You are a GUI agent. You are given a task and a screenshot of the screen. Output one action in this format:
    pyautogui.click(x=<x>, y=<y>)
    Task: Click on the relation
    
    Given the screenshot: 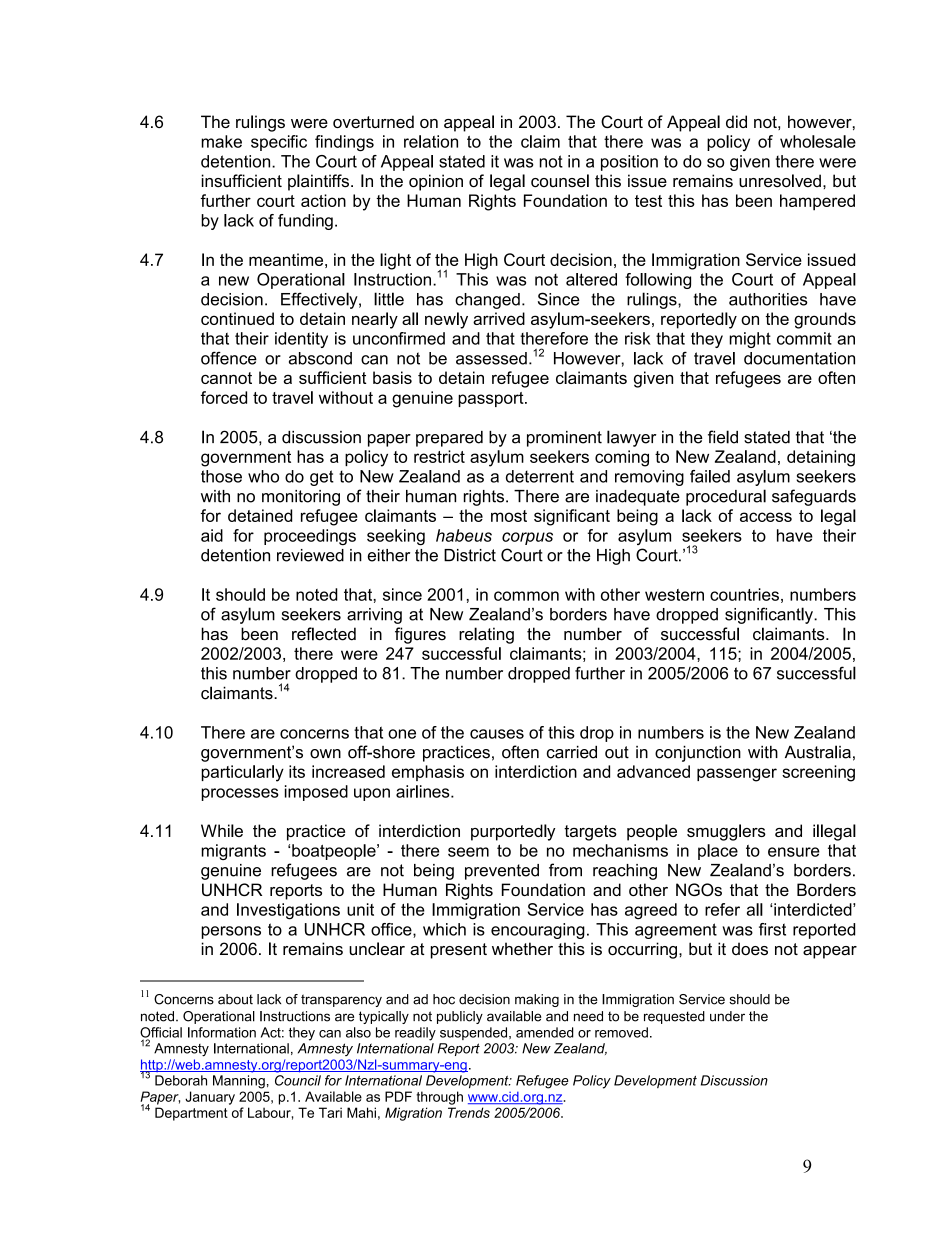 What is the action you would take?
    pyautogui.click(x=431, y=141)
